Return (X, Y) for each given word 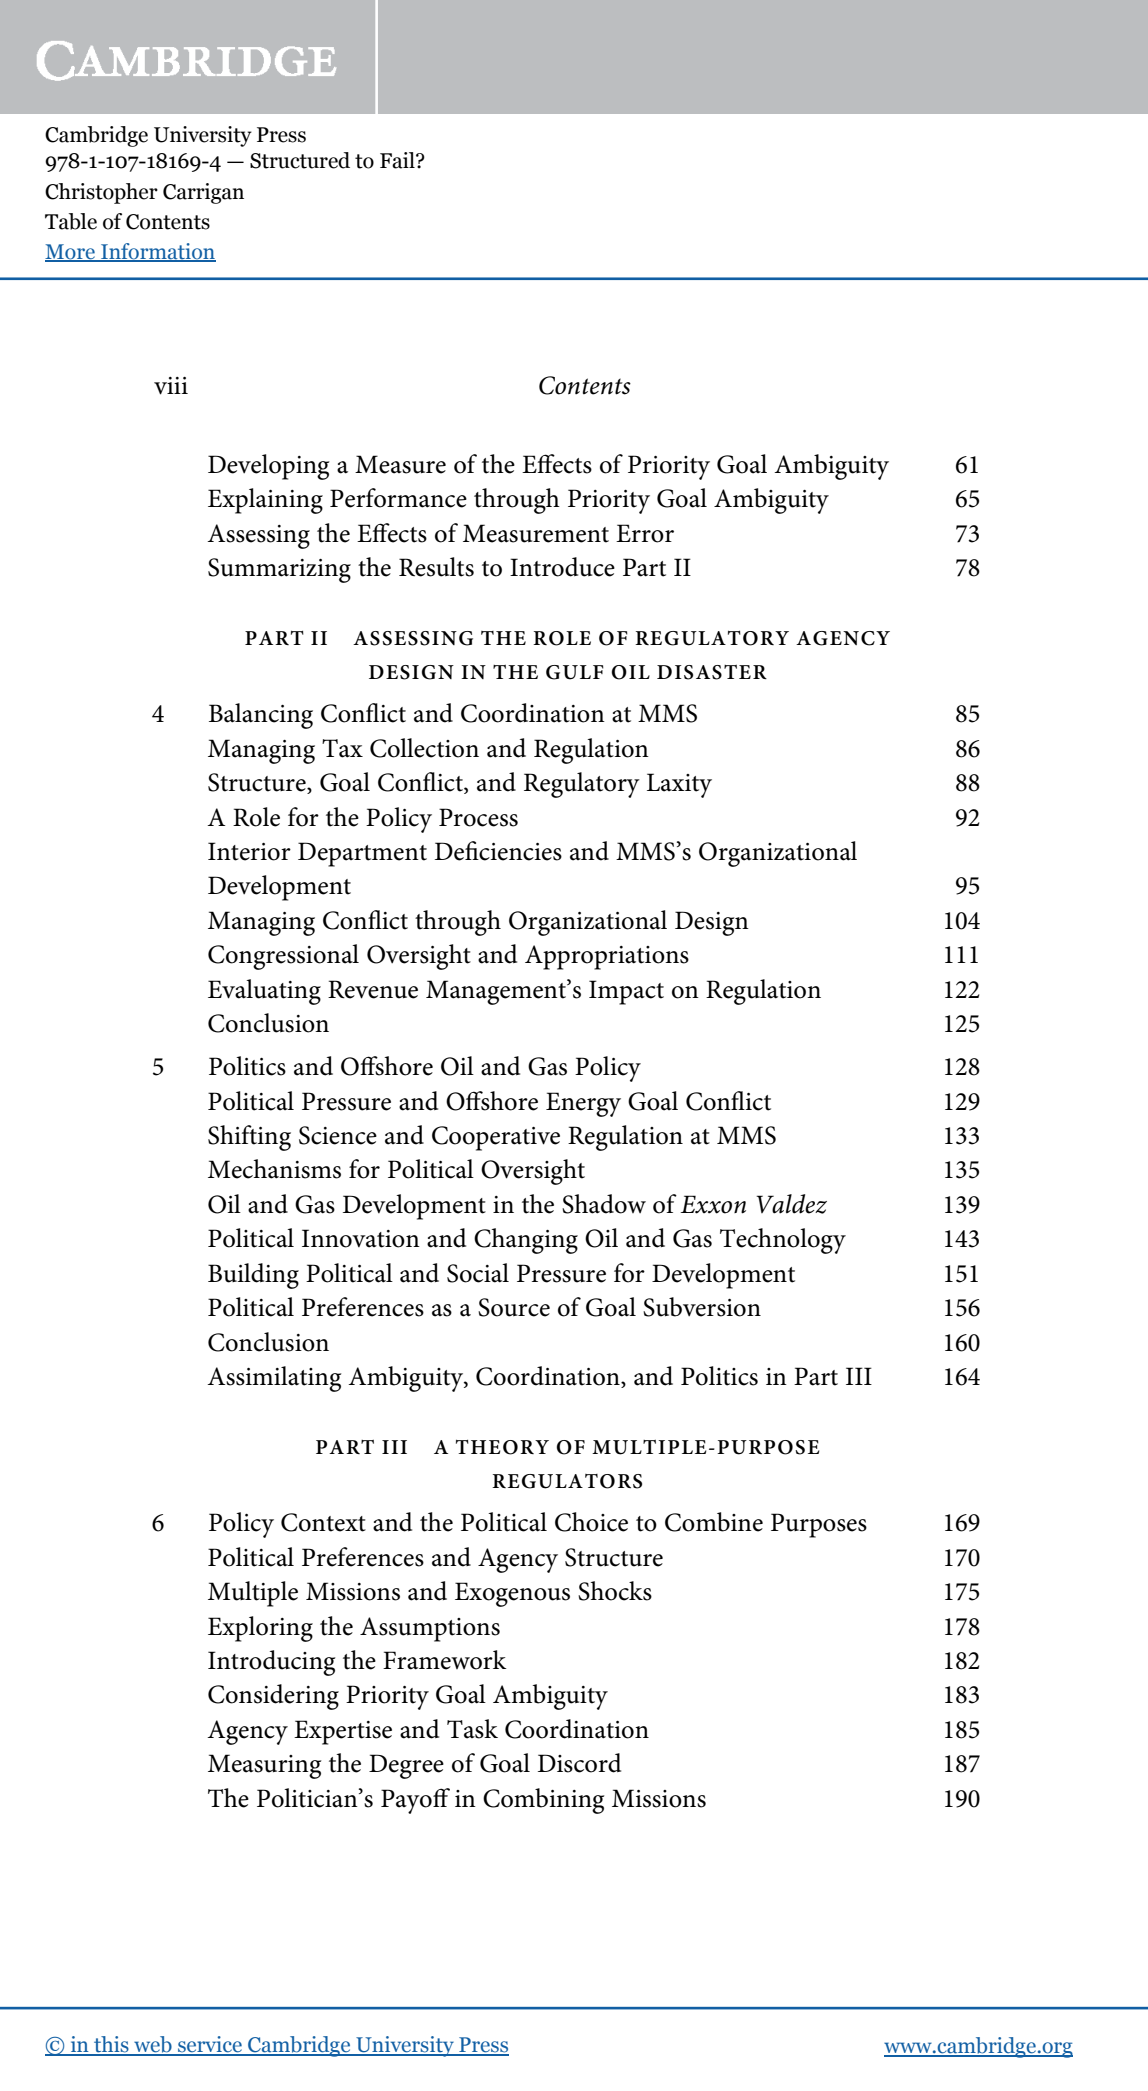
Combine (714, 1522)
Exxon (713, 1204)
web (153, 2045)
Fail (398, 160)
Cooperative (496, 1138)
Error (645, 533)
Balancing (261, 716)
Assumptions (430, 1629)
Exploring (260, 1629)
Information (157, 252)
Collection (424, 748)
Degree (406, 1766)
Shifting (249, 1138)
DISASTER (712, 672)
